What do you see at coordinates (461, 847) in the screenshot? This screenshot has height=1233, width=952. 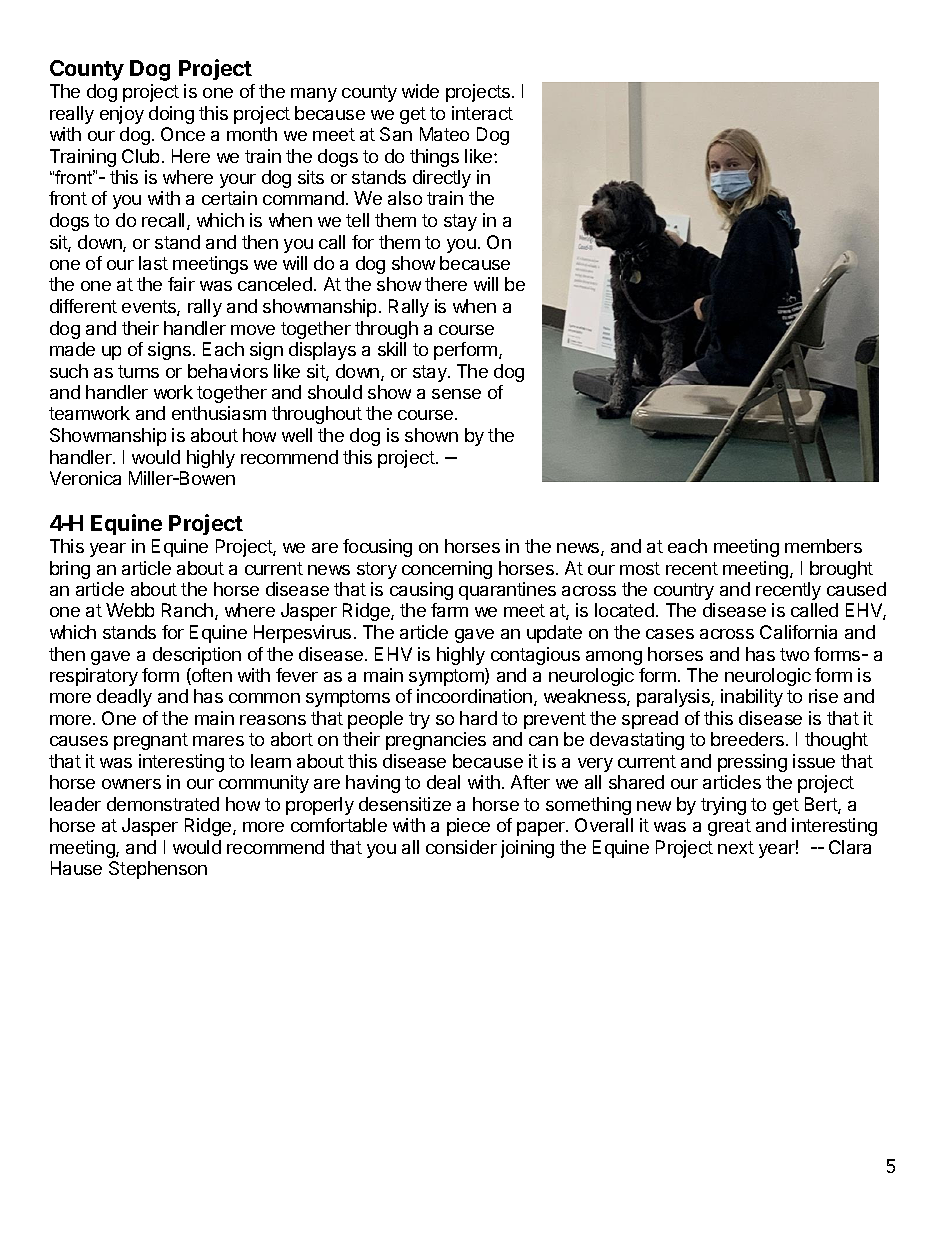 I see `consider` at bounding box center [461, 847].
